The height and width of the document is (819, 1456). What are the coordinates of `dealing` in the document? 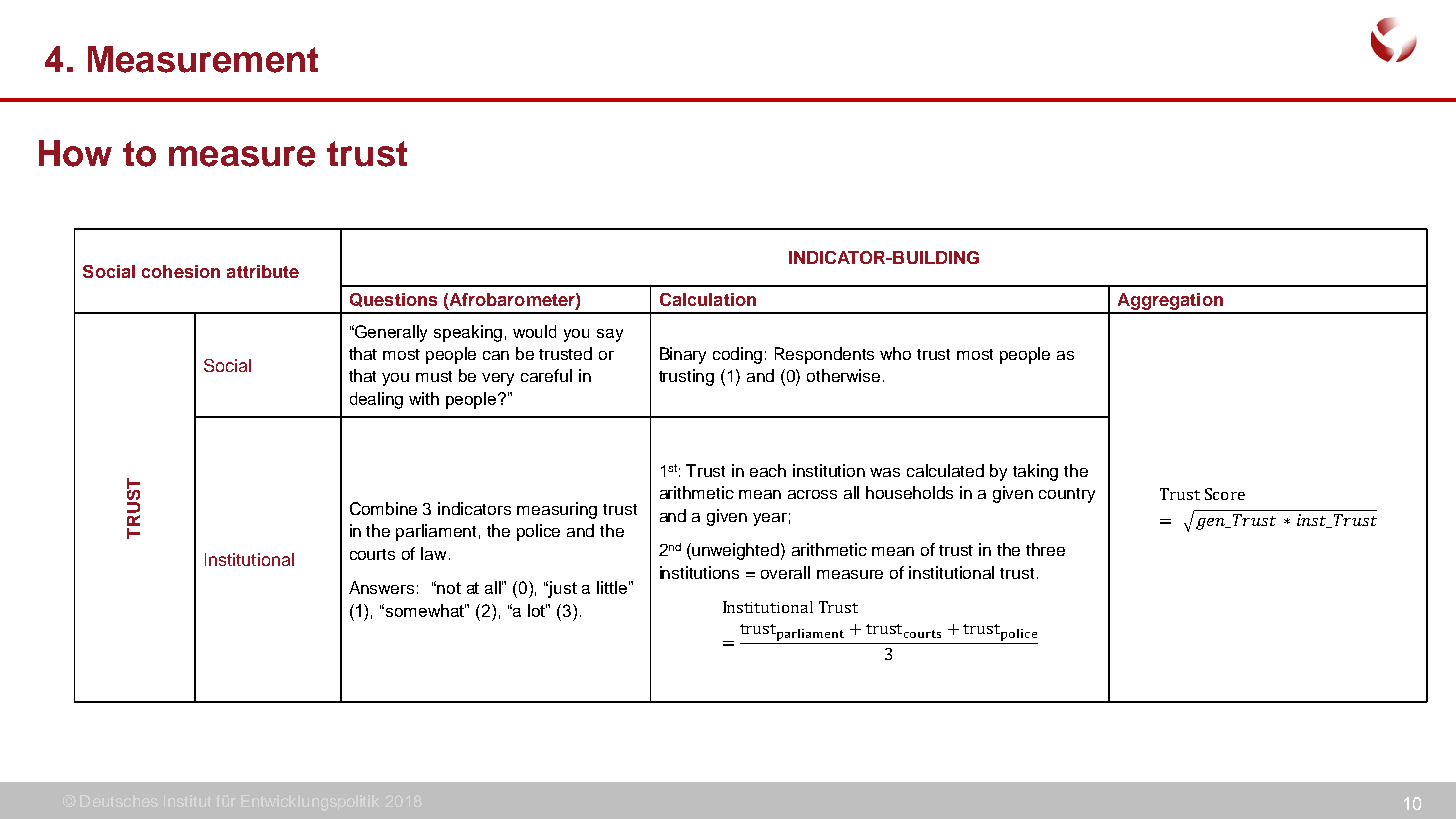 It's located at (376, 400).
